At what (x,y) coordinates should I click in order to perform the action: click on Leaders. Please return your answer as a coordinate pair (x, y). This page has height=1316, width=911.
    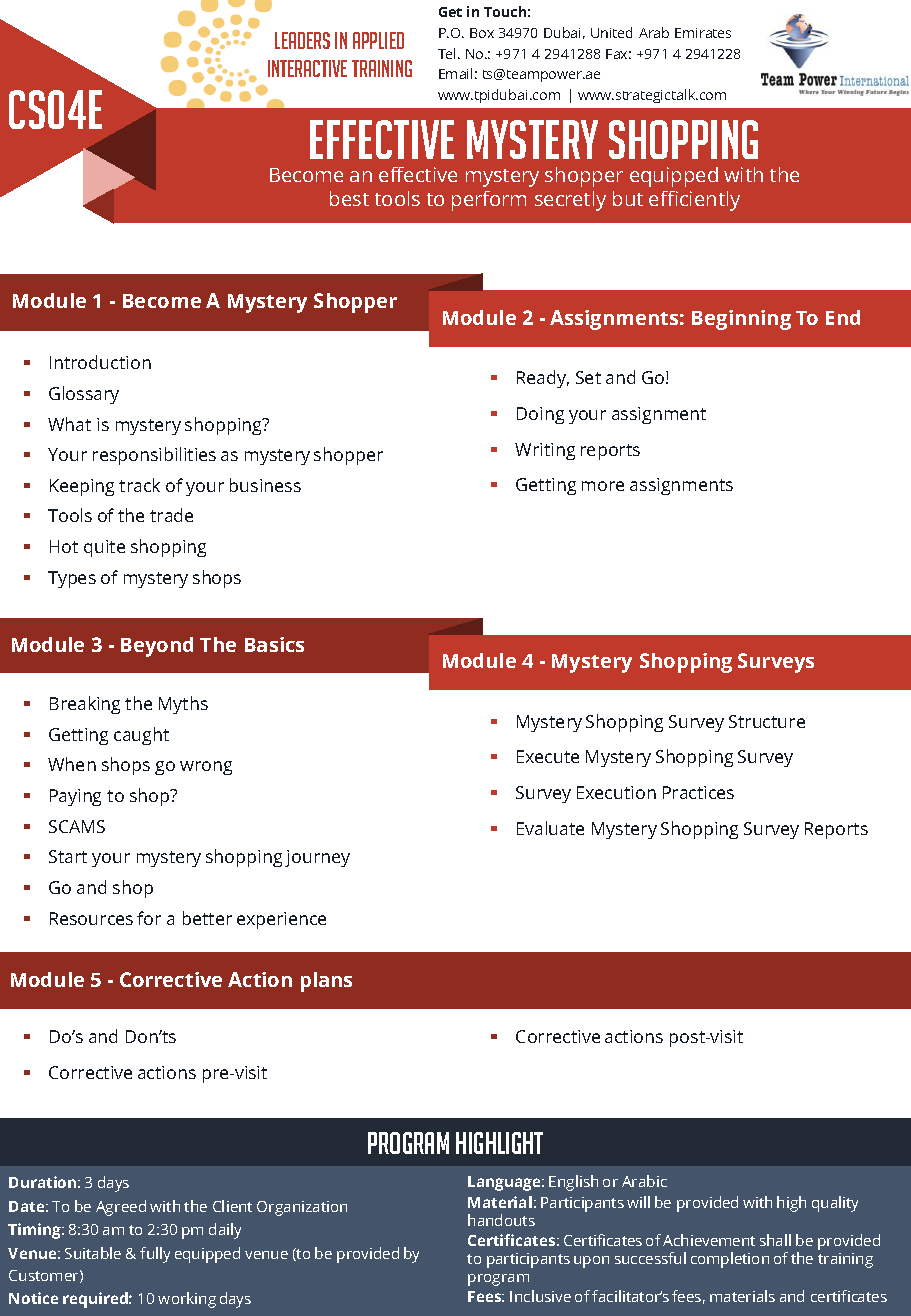
    Looking at the image, I should click on (302, 40).
